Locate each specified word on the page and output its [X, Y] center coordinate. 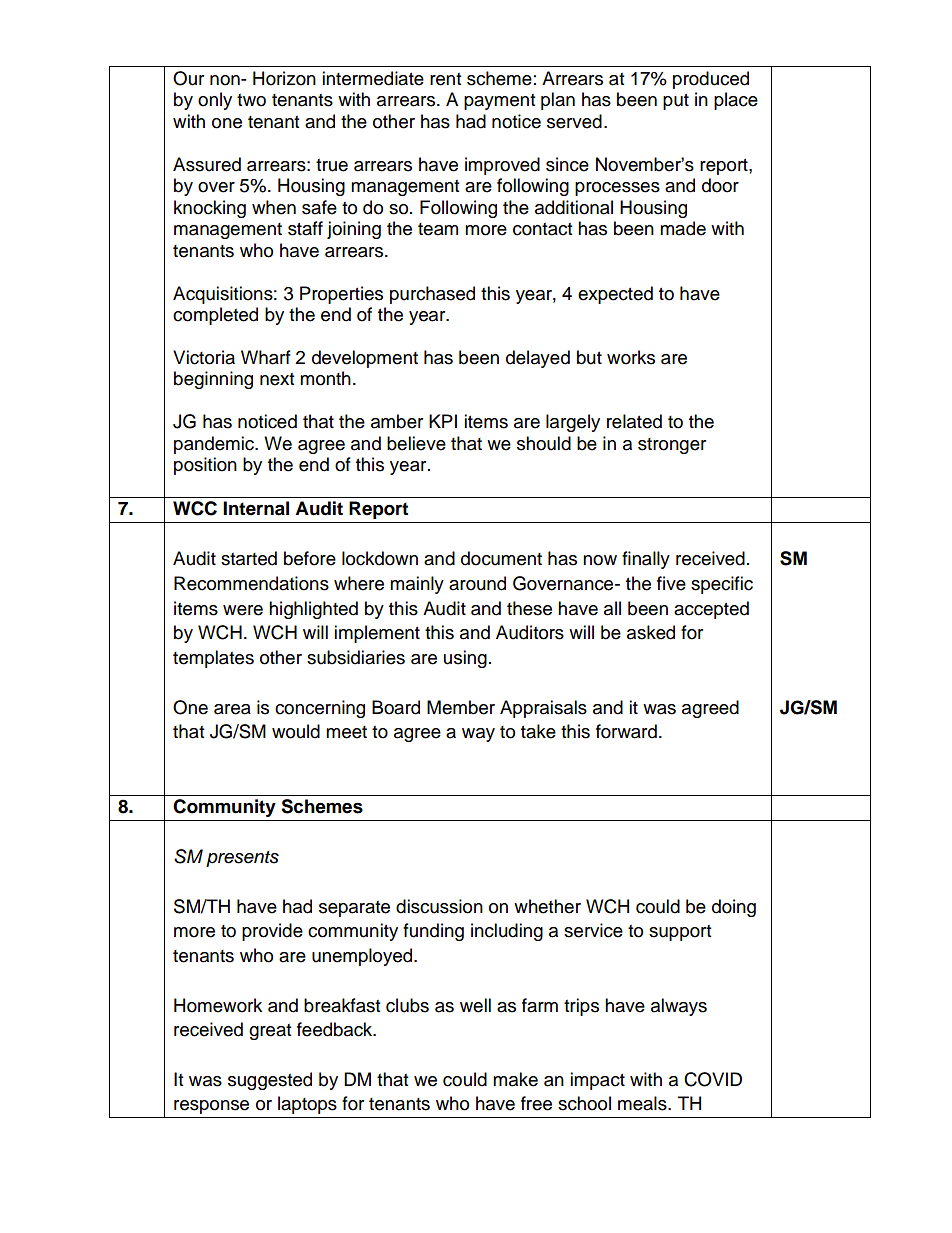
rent [445, 79]
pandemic [215, 445]
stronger [672, 446]
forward [626, 731]
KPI [443, 421]
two [251, 100]
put [676, 102]
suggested [270, 1081]
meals [643, 1103]
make [515, 1079]
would [296, 731]
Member [461, 707]
